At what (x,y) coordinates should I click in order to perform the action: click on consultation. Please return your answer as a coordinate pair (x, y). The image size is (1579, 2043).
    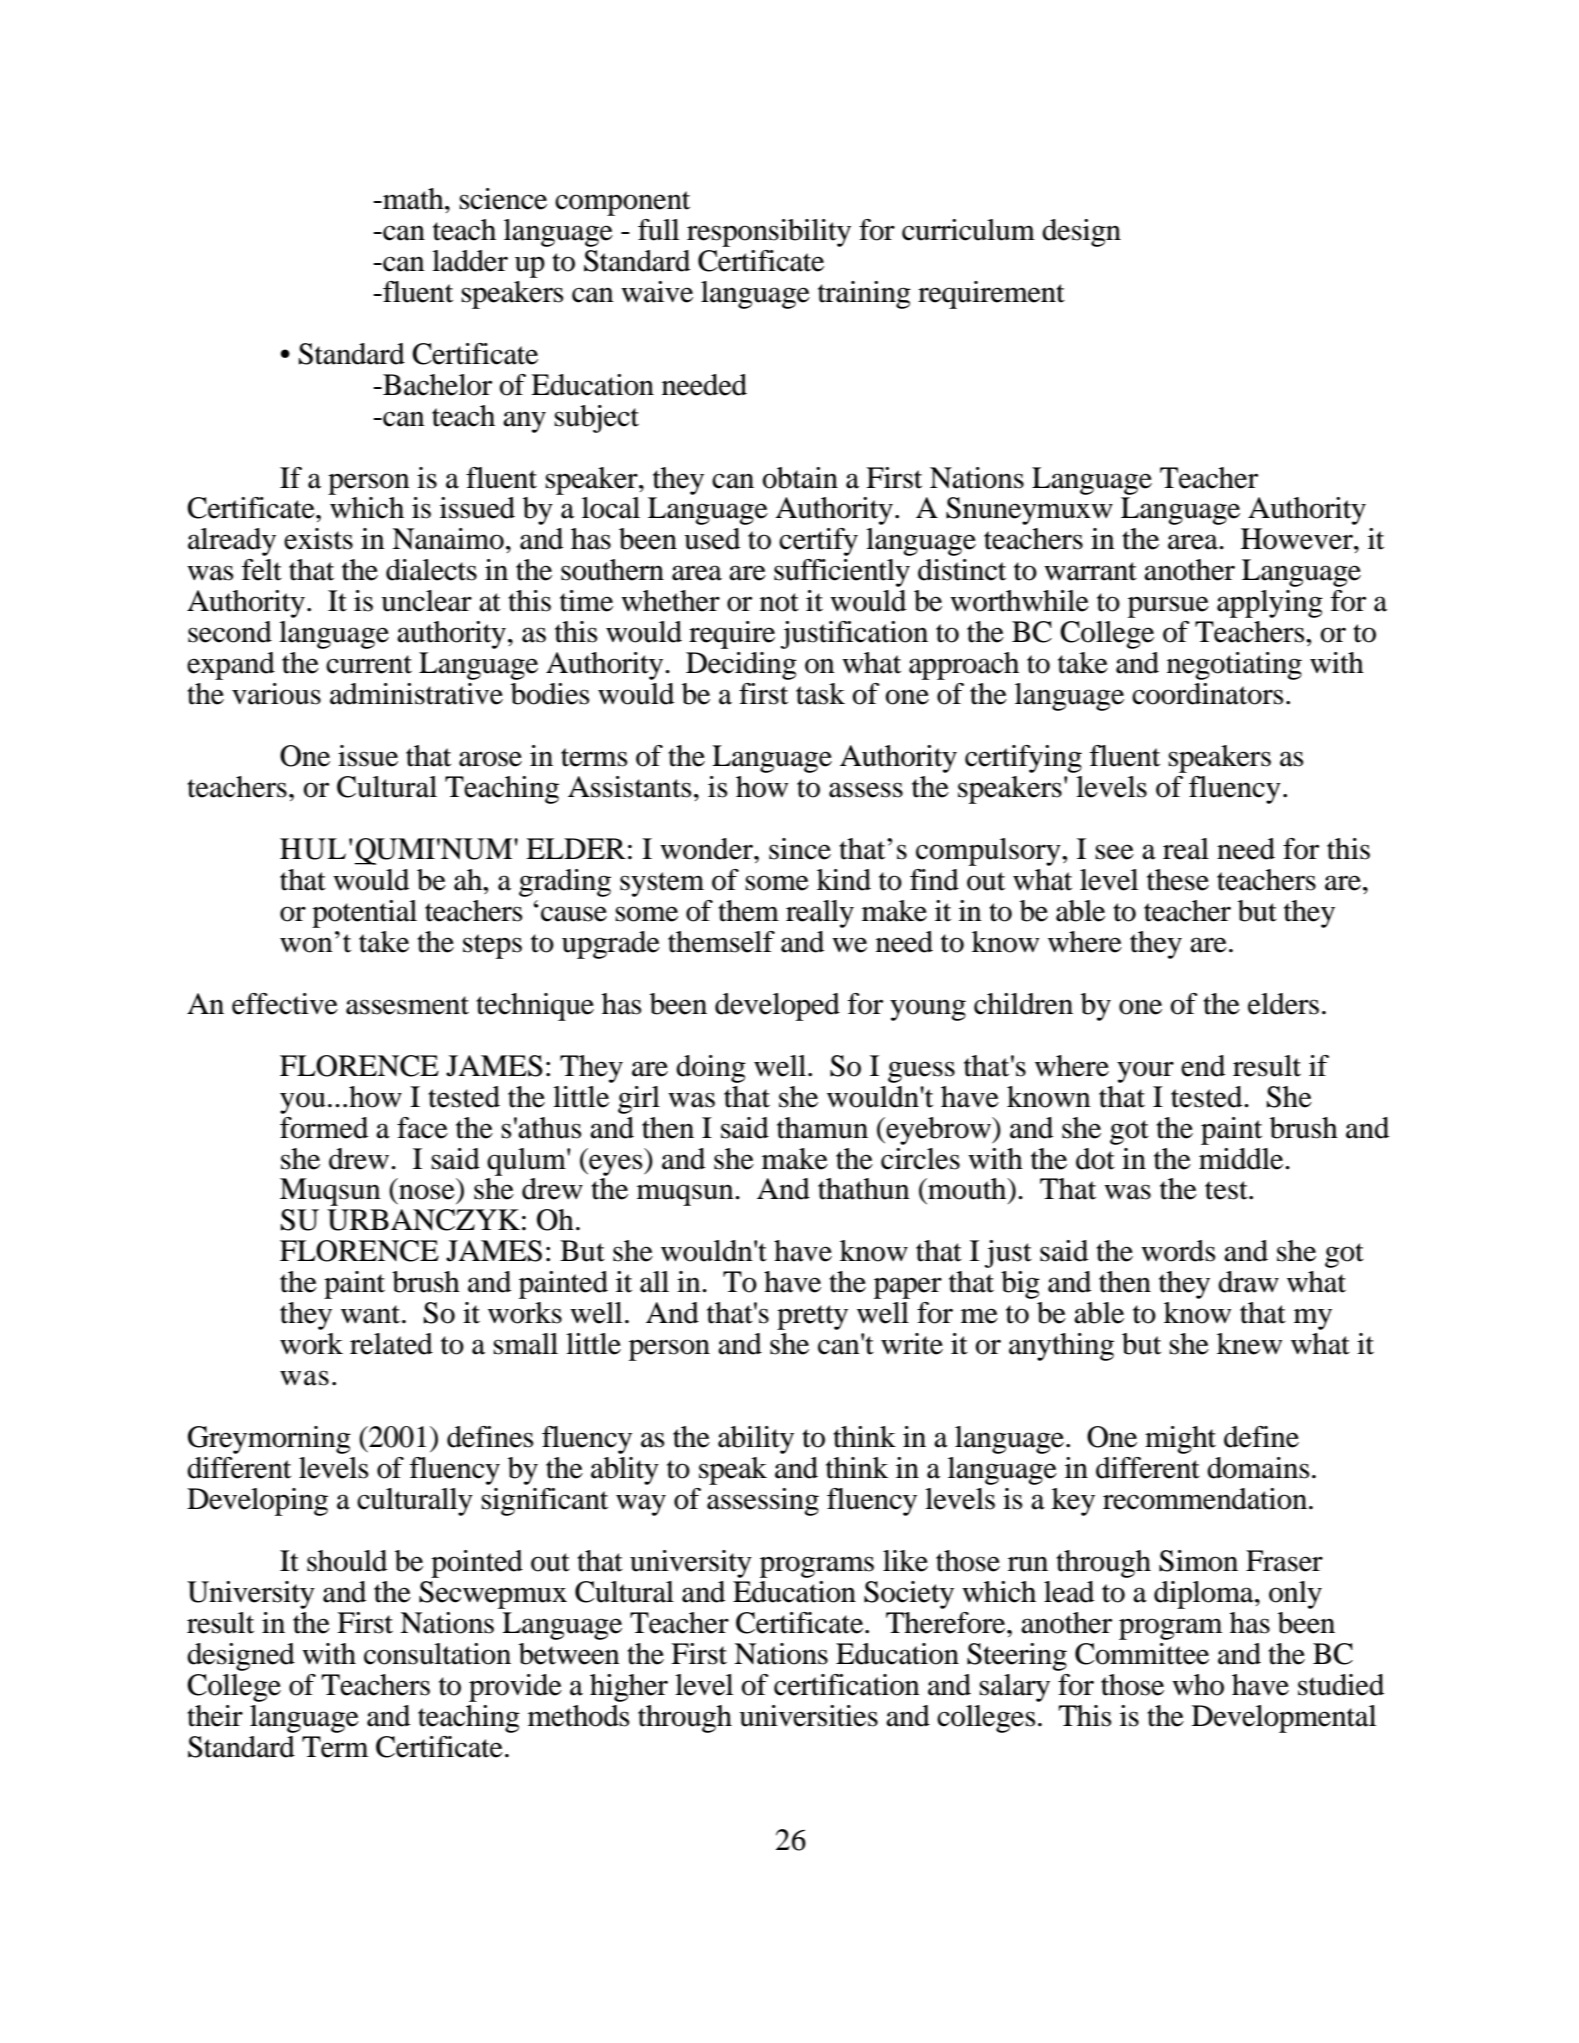
    Looking at the image, I should click on (437, 1654).
